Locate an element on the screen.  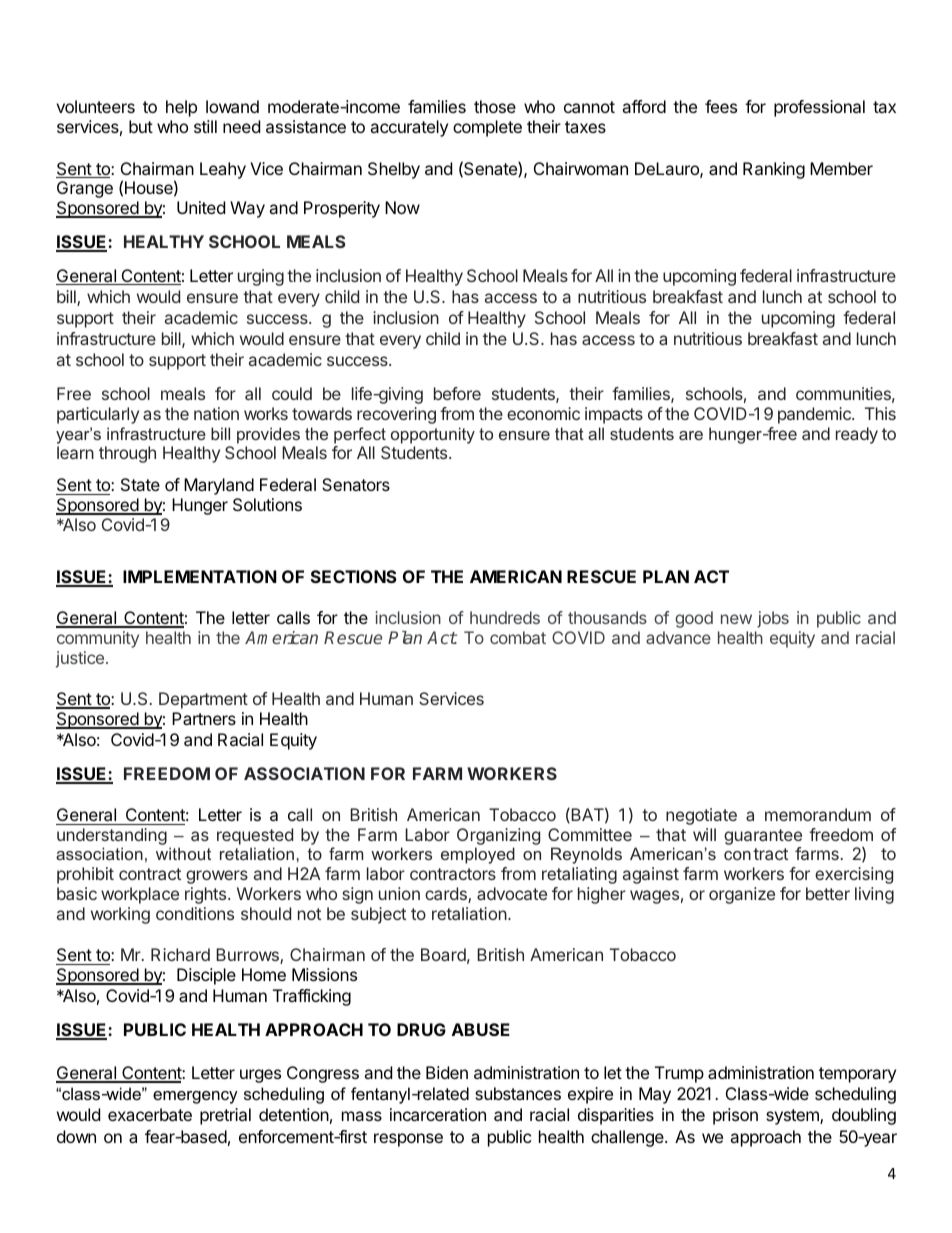
IMPLEMENTATION is located at coordinates (200, 576).
